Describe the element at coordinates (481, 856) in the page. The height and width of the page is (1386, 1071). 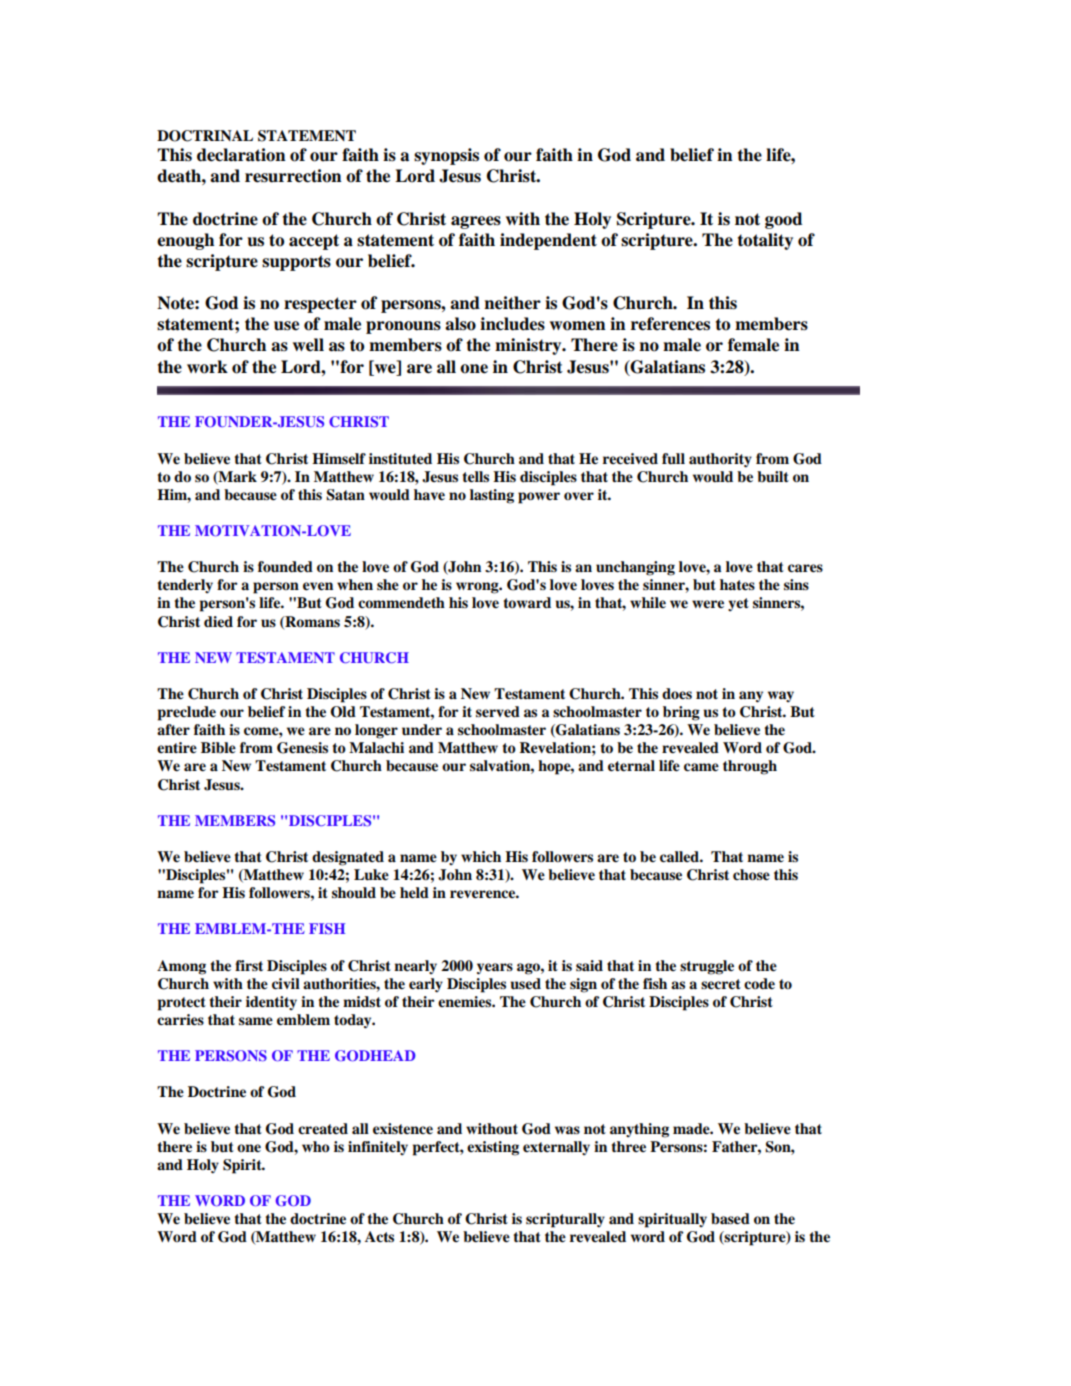
I see `which` at that location.
